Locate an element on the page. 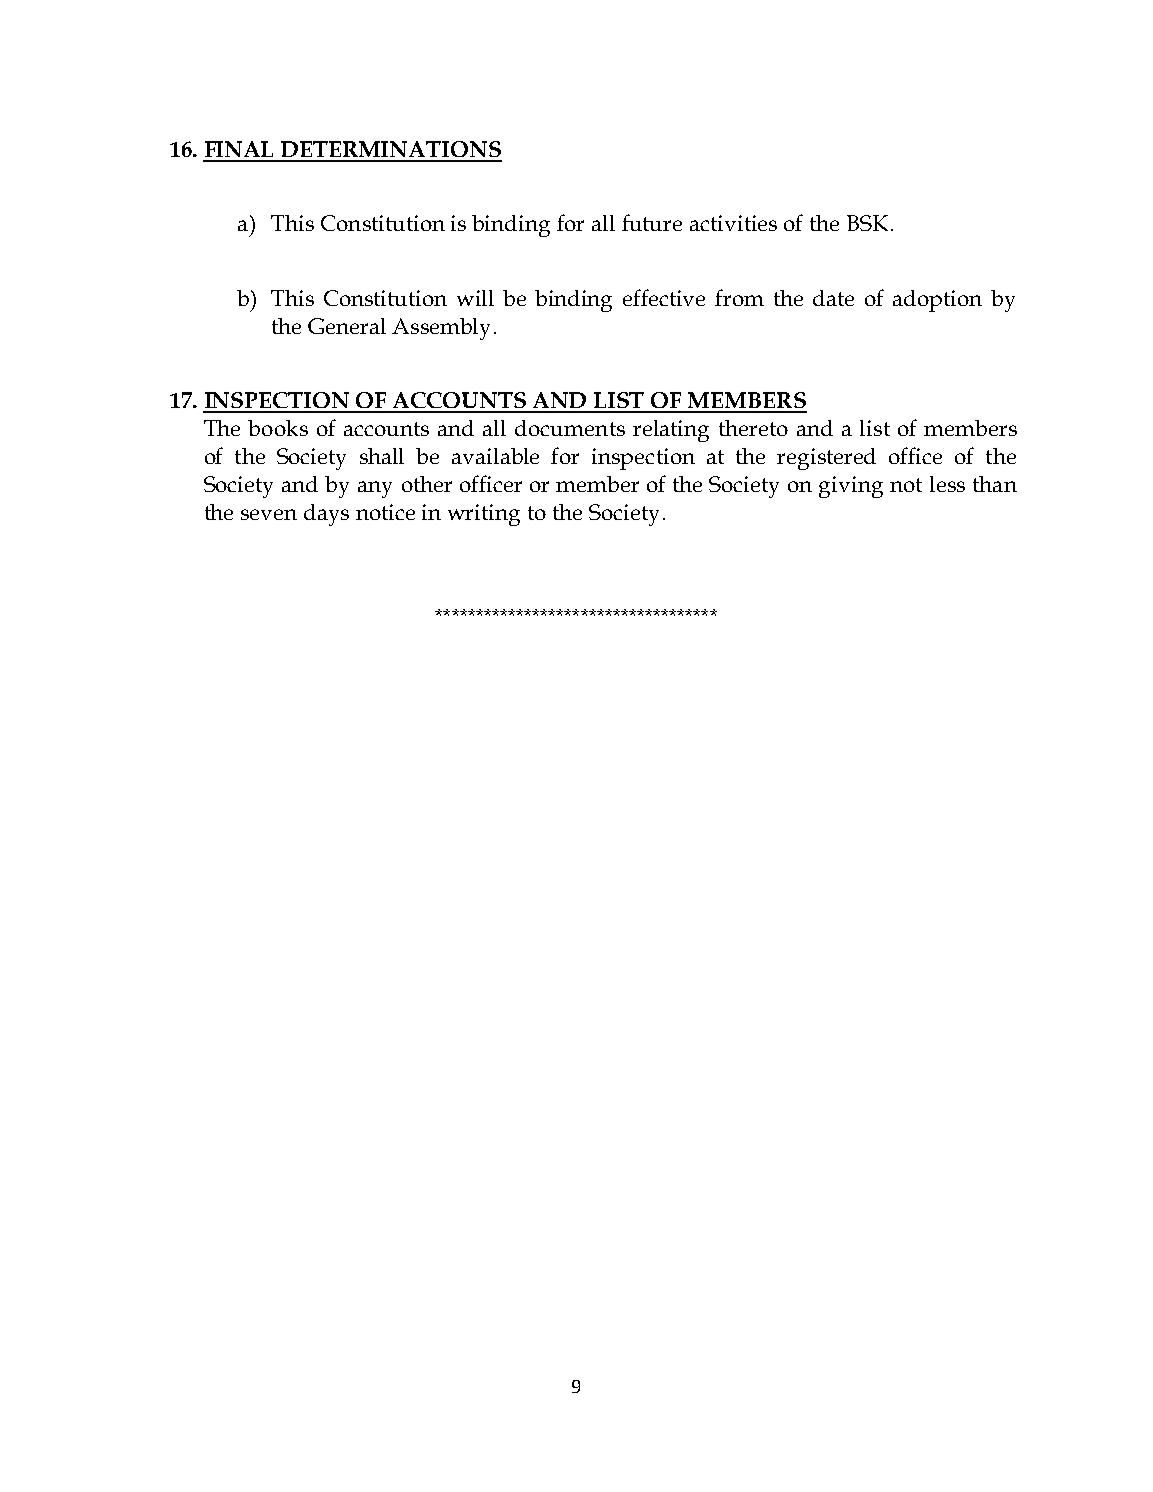 The height and width of the page is (1492, 1153). writing is located at coordinates (484, 515).
